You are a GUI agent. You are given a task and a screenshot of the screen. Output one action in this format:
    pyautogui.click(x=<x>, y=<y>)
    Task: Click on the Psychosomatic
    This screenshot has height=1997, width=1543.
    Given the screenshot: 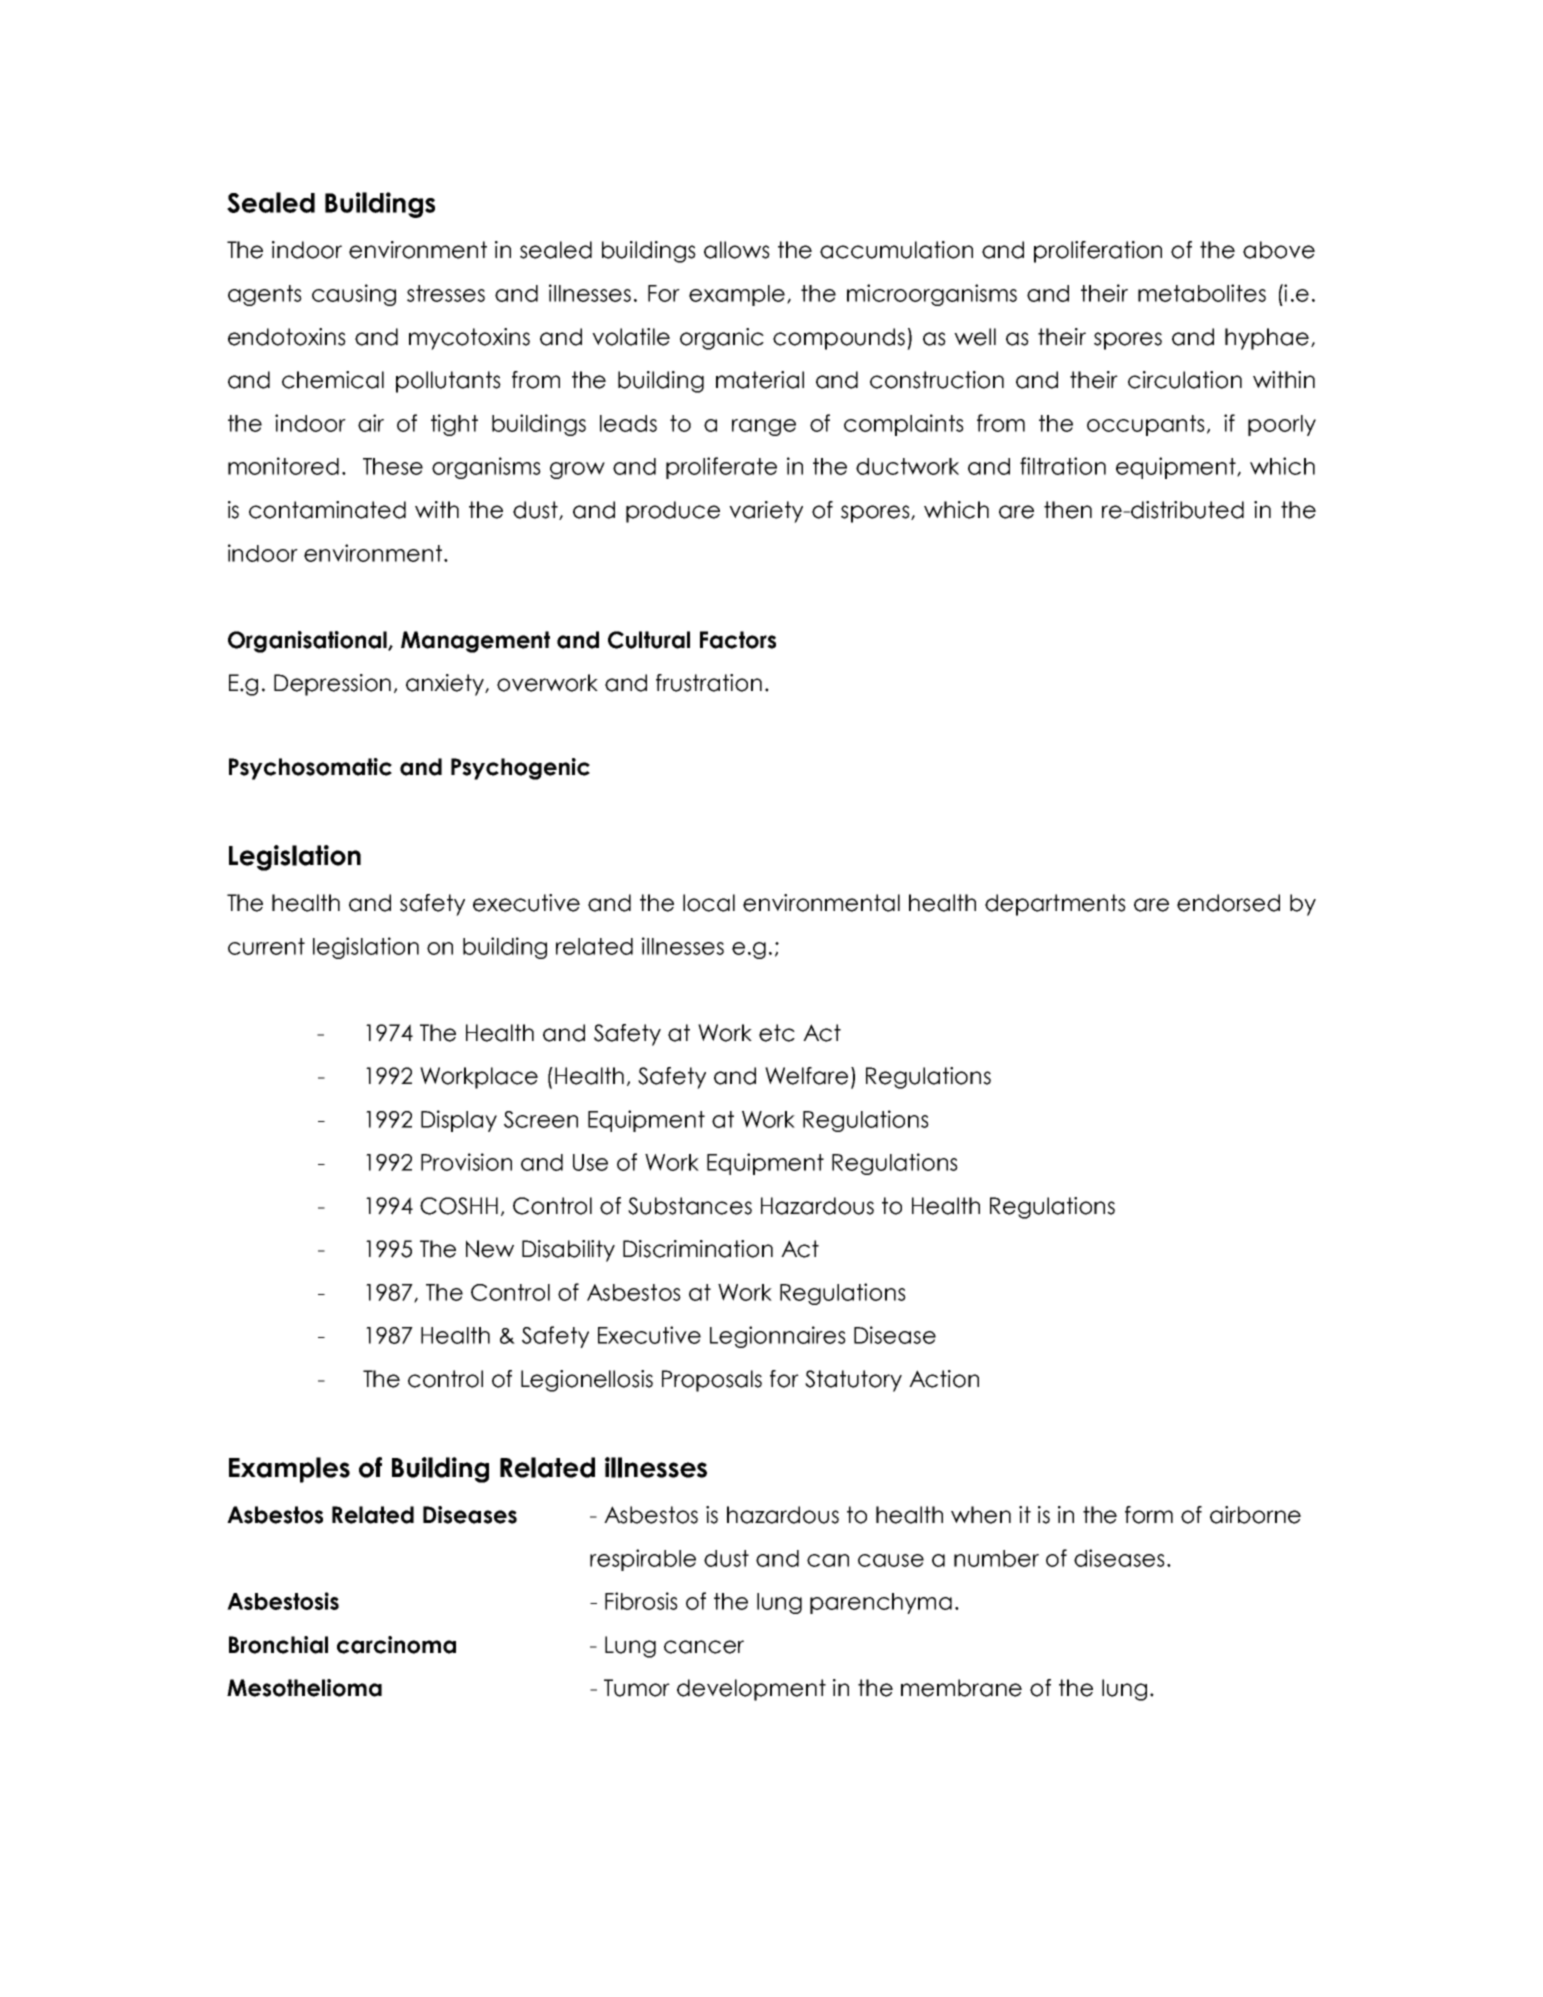 What is the action you would take?
    pyautogui.click(x=310, y=769)
